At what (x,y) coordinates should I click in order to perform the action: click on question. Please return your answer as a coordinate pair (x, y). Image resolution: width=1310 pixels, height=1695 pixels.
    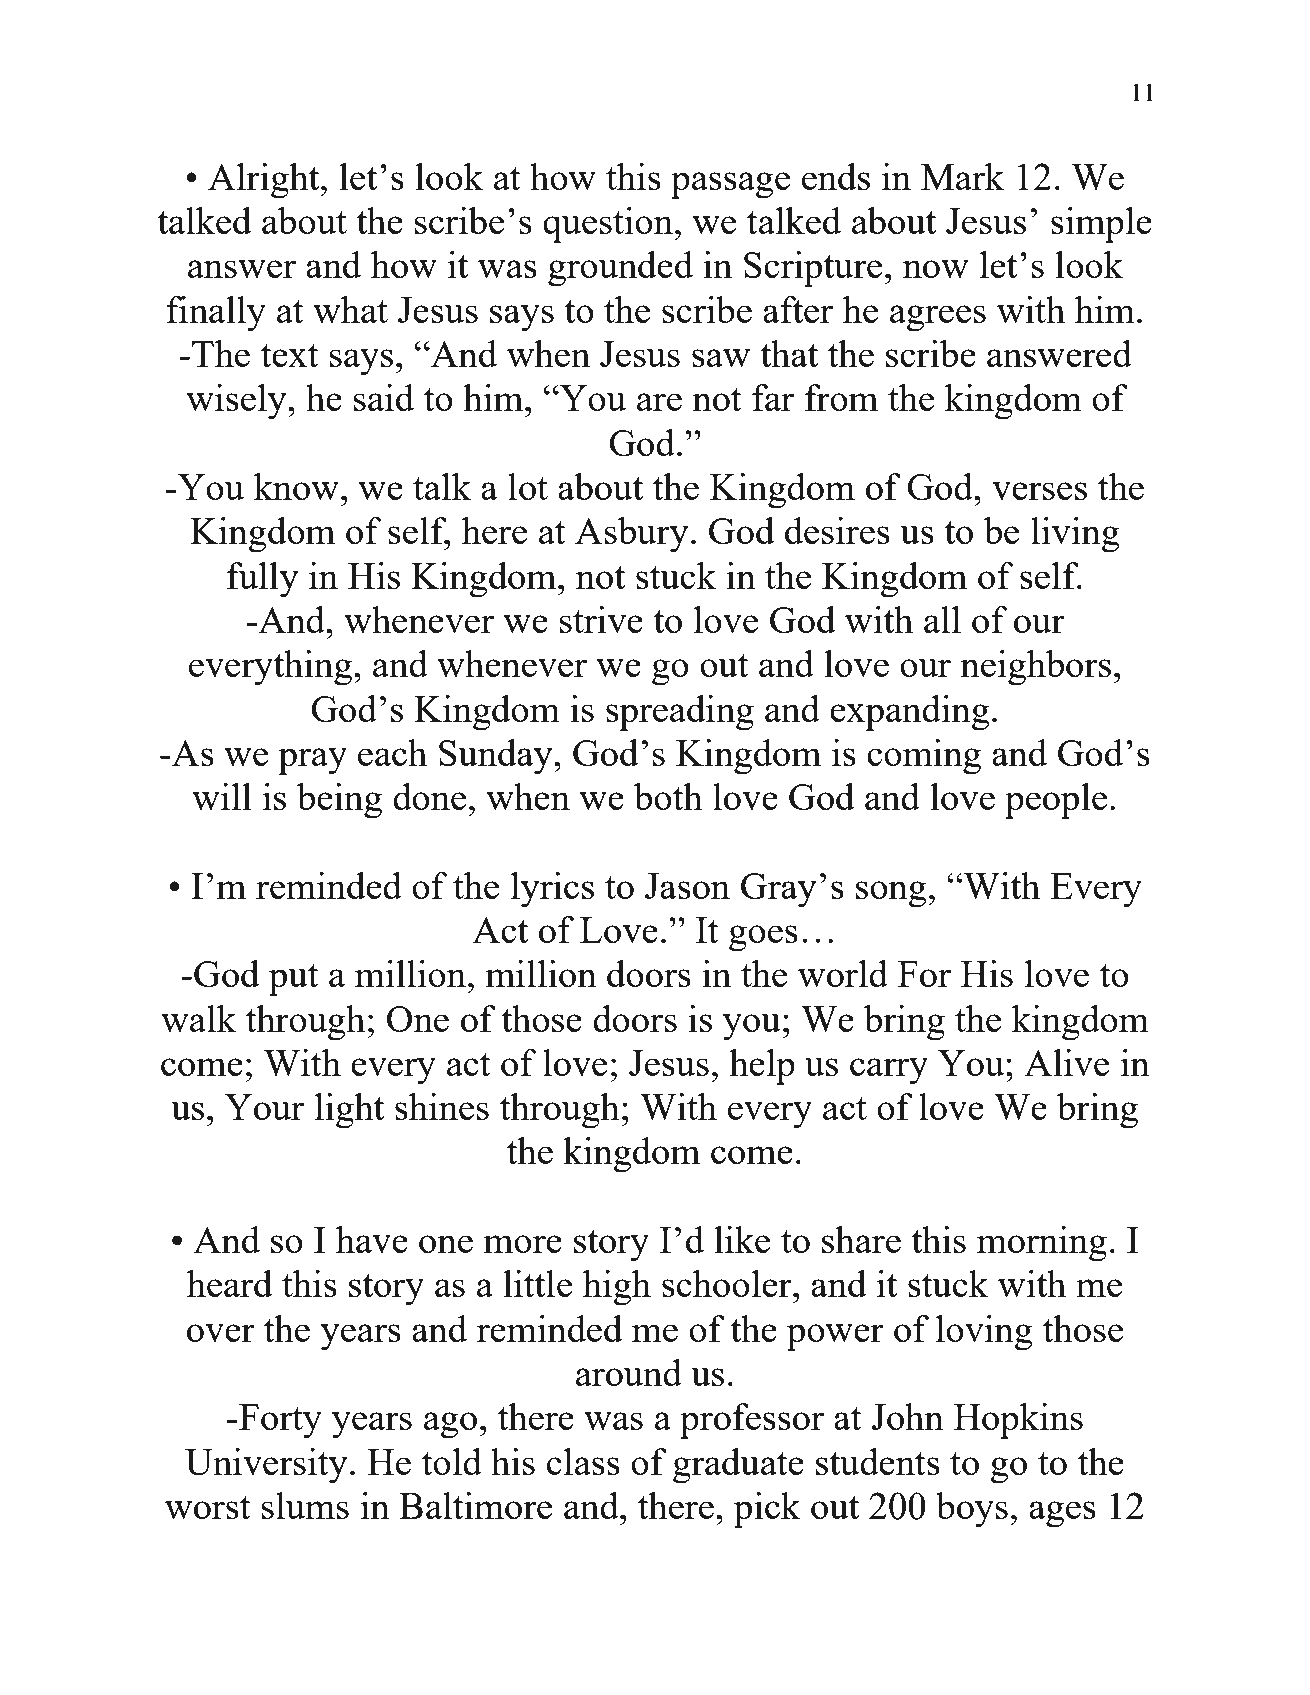
    Looking at the image, I should click on (608, 225).
